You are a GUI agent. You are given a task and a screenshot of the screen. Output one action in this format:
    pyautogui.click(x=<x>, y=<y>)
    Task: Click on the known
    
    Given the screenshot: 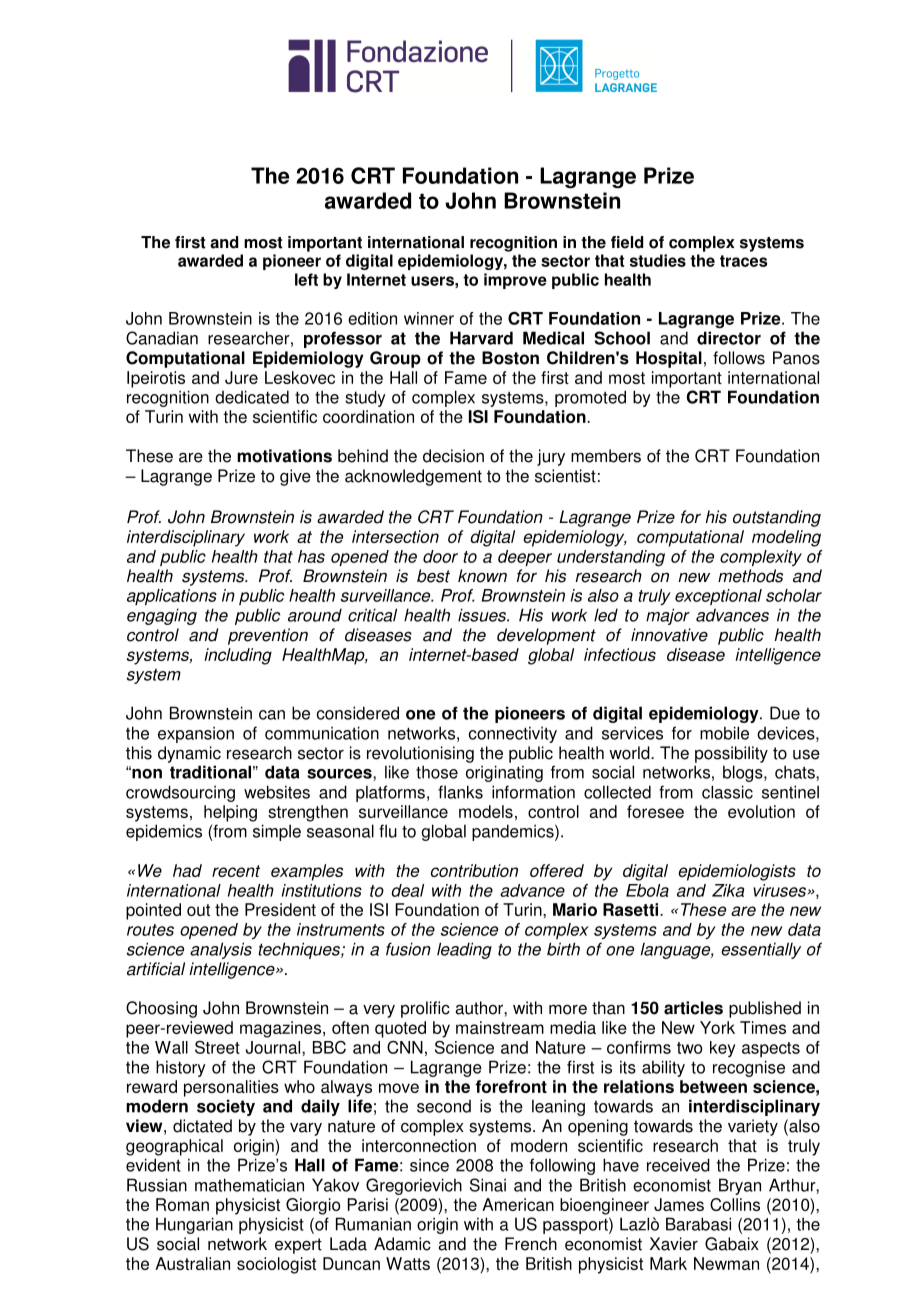 What is the action you would take?
    pyautogui.click(x=482, y=576)
